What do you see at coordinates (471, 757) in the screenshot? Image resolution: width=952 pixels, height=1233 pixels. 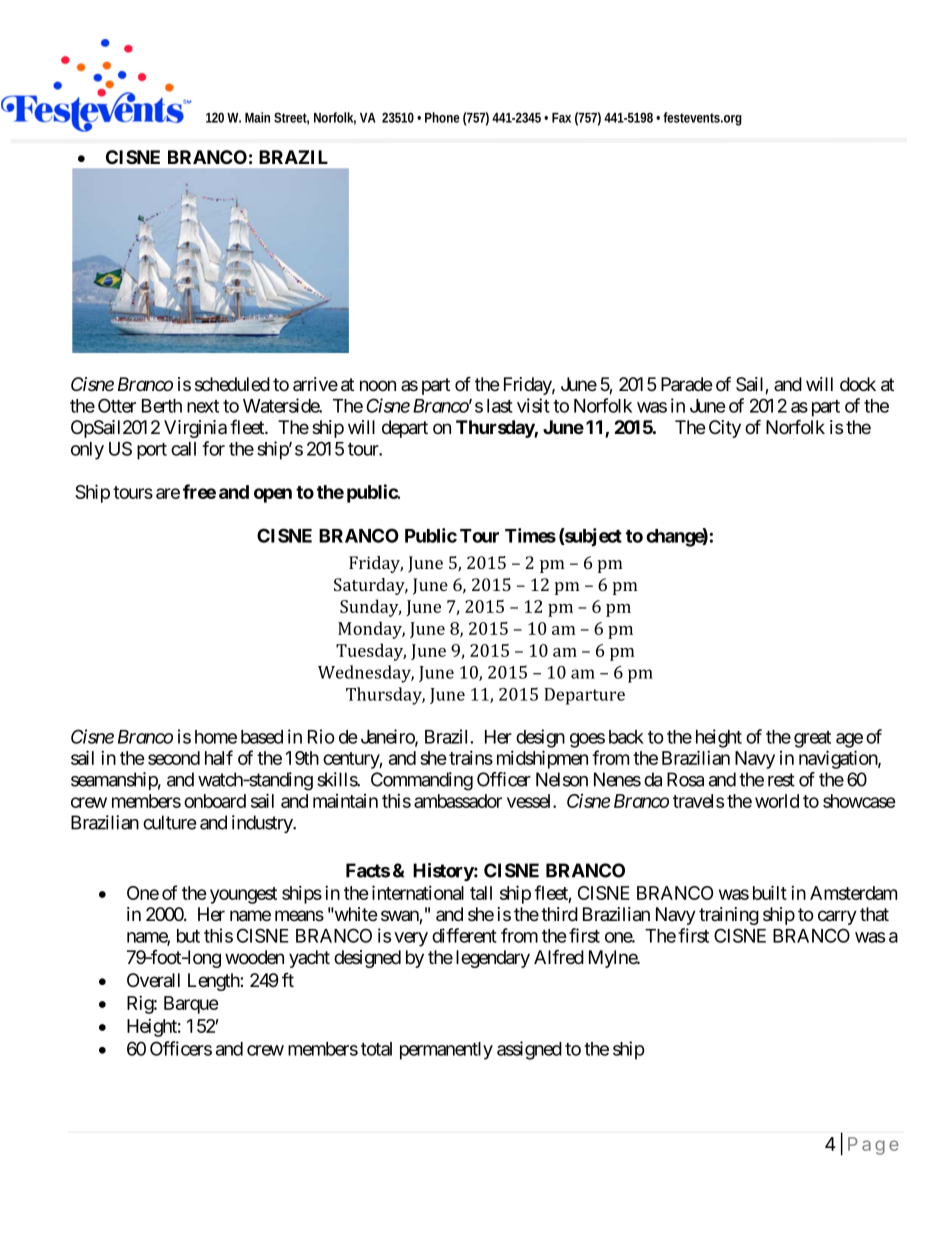 I see `trains` at bounding box center [471, 757].
